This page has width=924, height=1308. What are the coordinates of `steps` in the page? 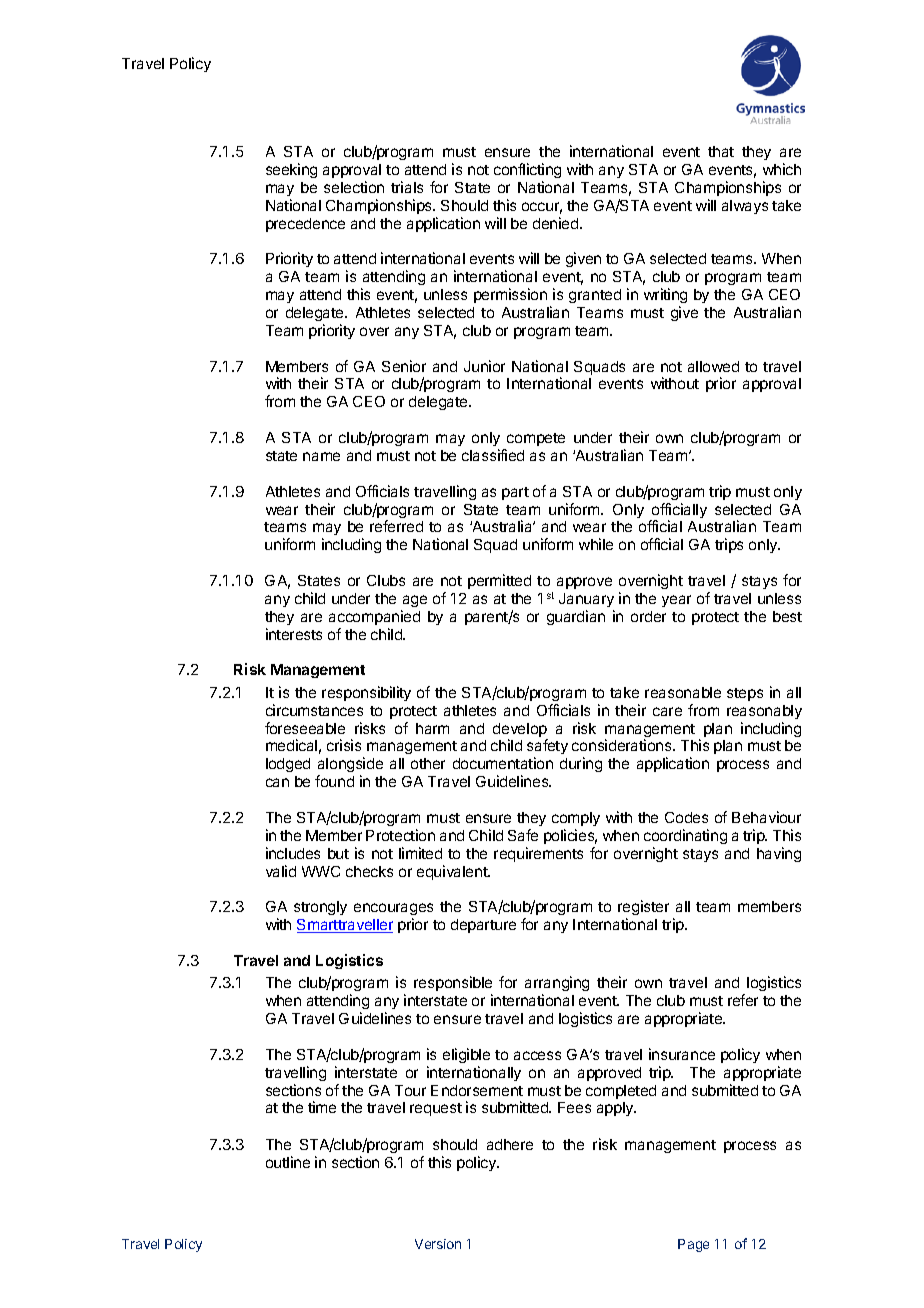 It's located at (745, 694).
